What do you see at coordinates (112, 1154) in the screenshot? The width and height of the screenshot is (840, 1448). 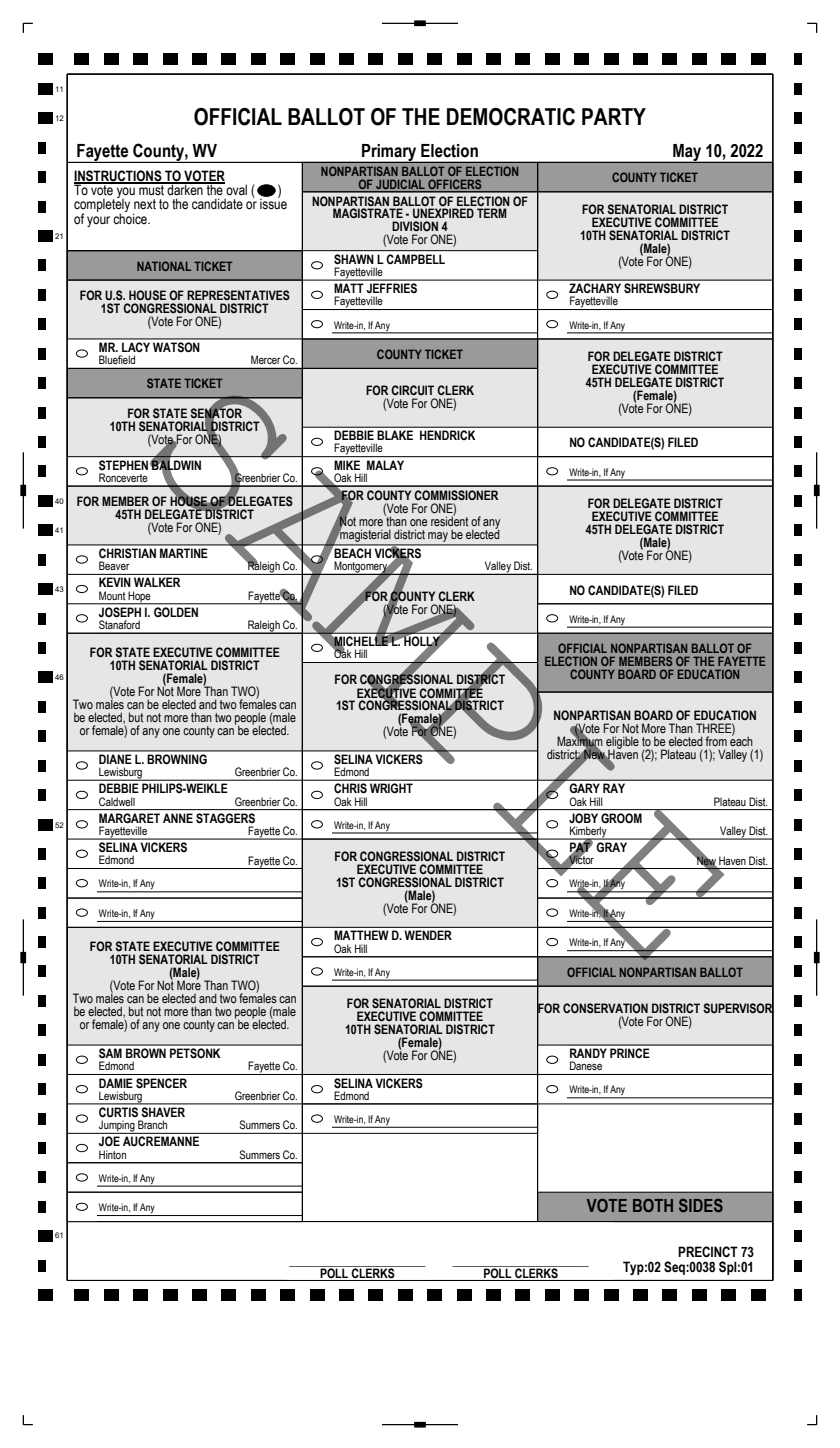 I see `Hinton` at bounding box center [112, 1154].
